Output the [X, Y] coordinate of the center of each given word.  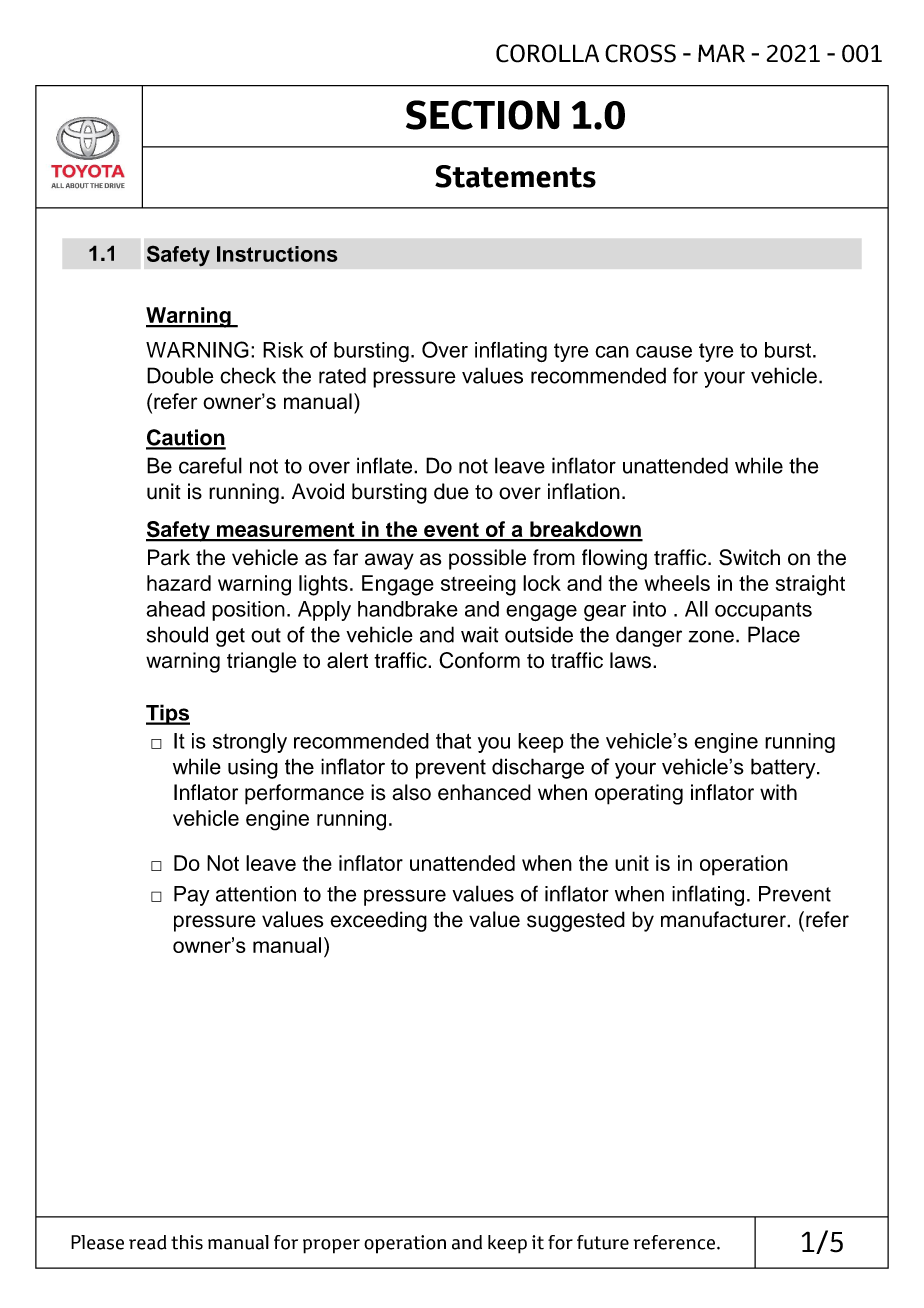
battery [784, 768]
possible [487, 559]
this [187, 1242]
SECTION [483, 115]
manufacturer [724, 919]
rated [342, 375]
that [453, 741]
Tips [168, 714]
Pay [191, 896]
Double [180, 375]
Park [169, 557]
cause [664, 352]
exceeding [378, 921]
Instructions [277, 254]
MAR [721, 53]
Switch [749, 557]
